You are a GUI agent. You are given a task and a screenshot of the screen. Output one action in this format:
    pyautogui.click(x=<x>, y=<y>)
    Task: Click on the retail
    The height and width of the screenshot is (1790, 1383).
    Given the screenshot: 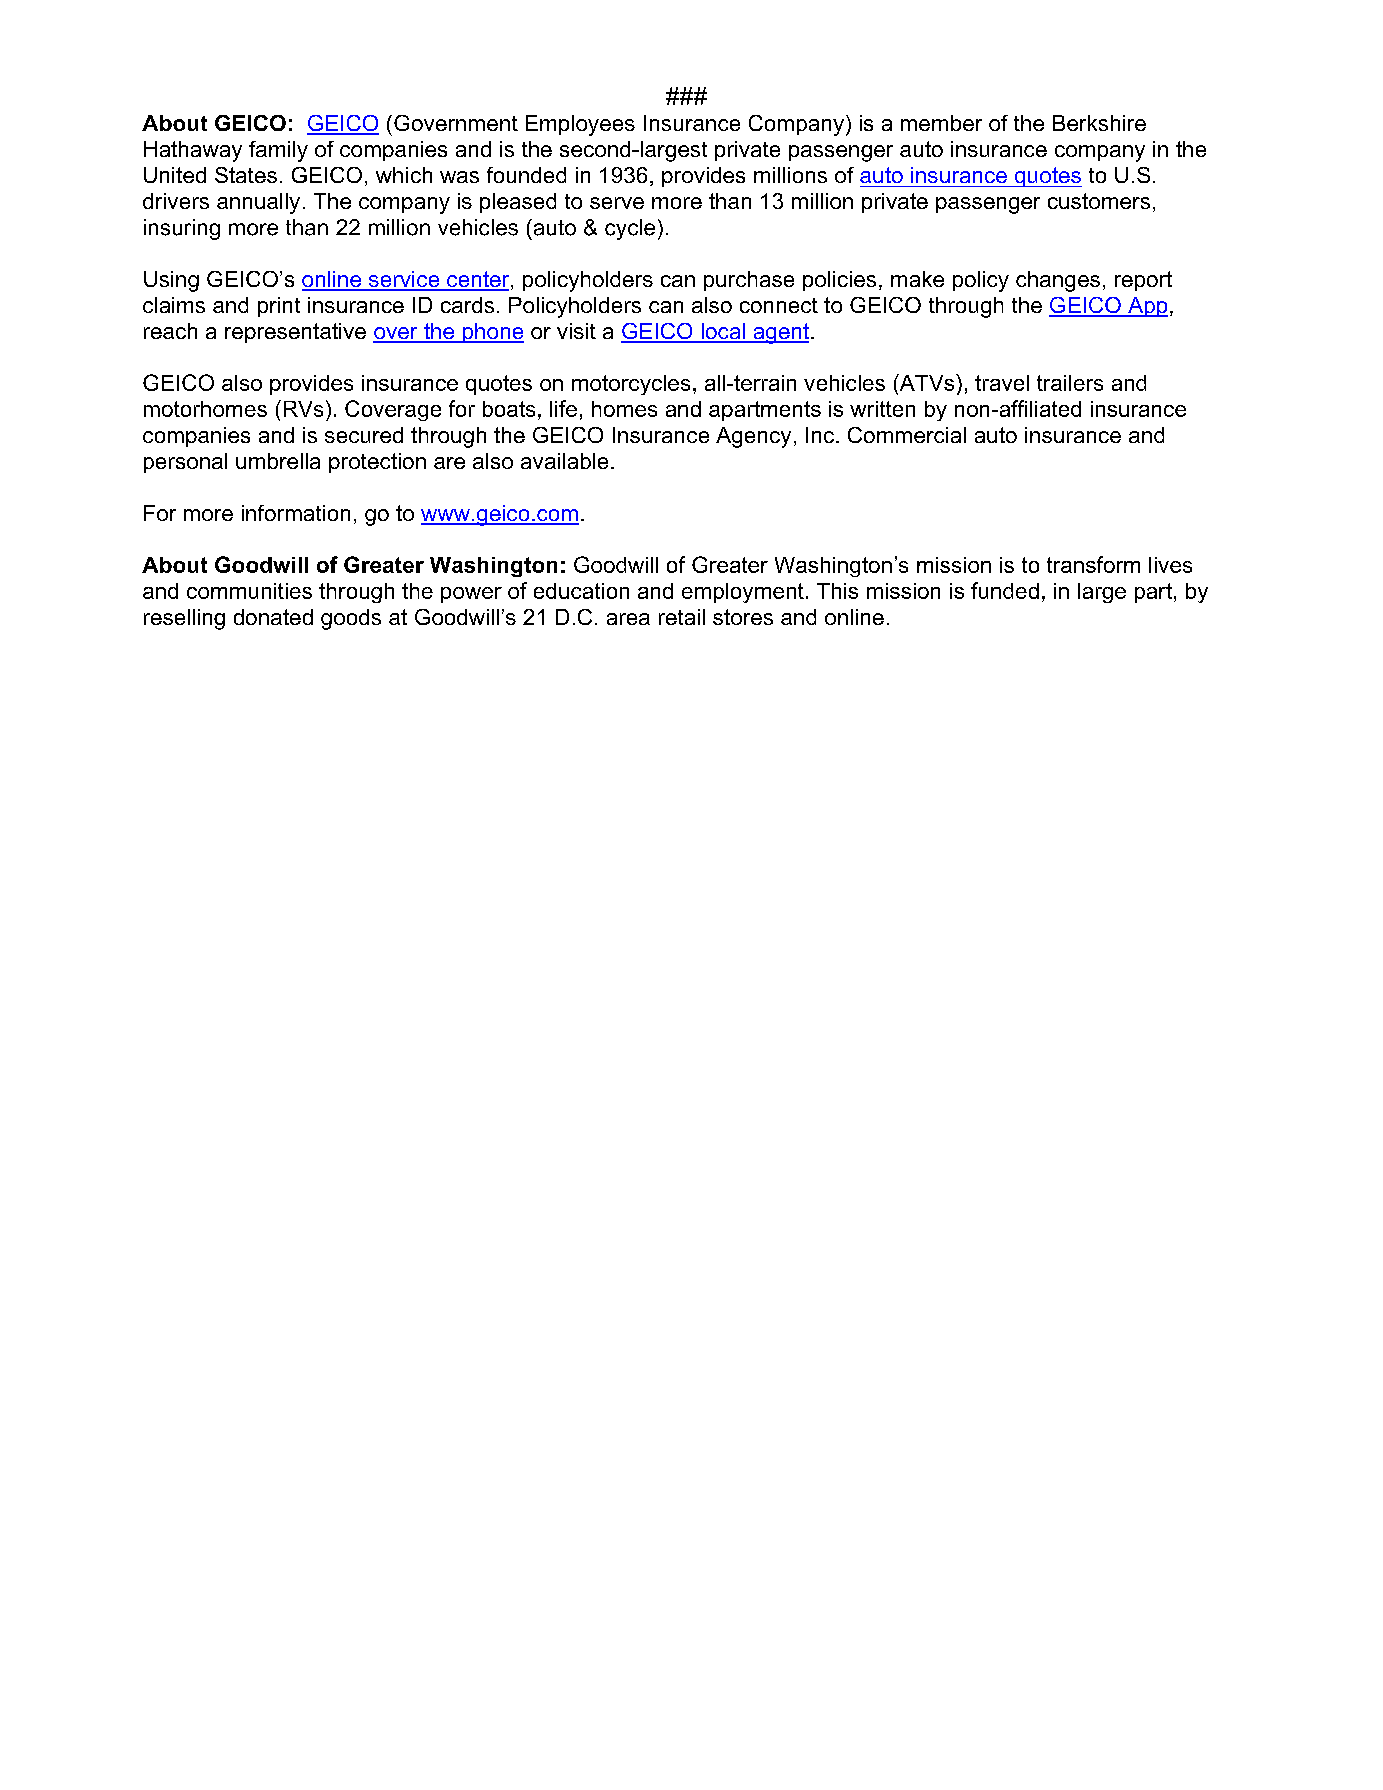 What is the action you would take?
    pyautogui.click(x=682, y=617)
